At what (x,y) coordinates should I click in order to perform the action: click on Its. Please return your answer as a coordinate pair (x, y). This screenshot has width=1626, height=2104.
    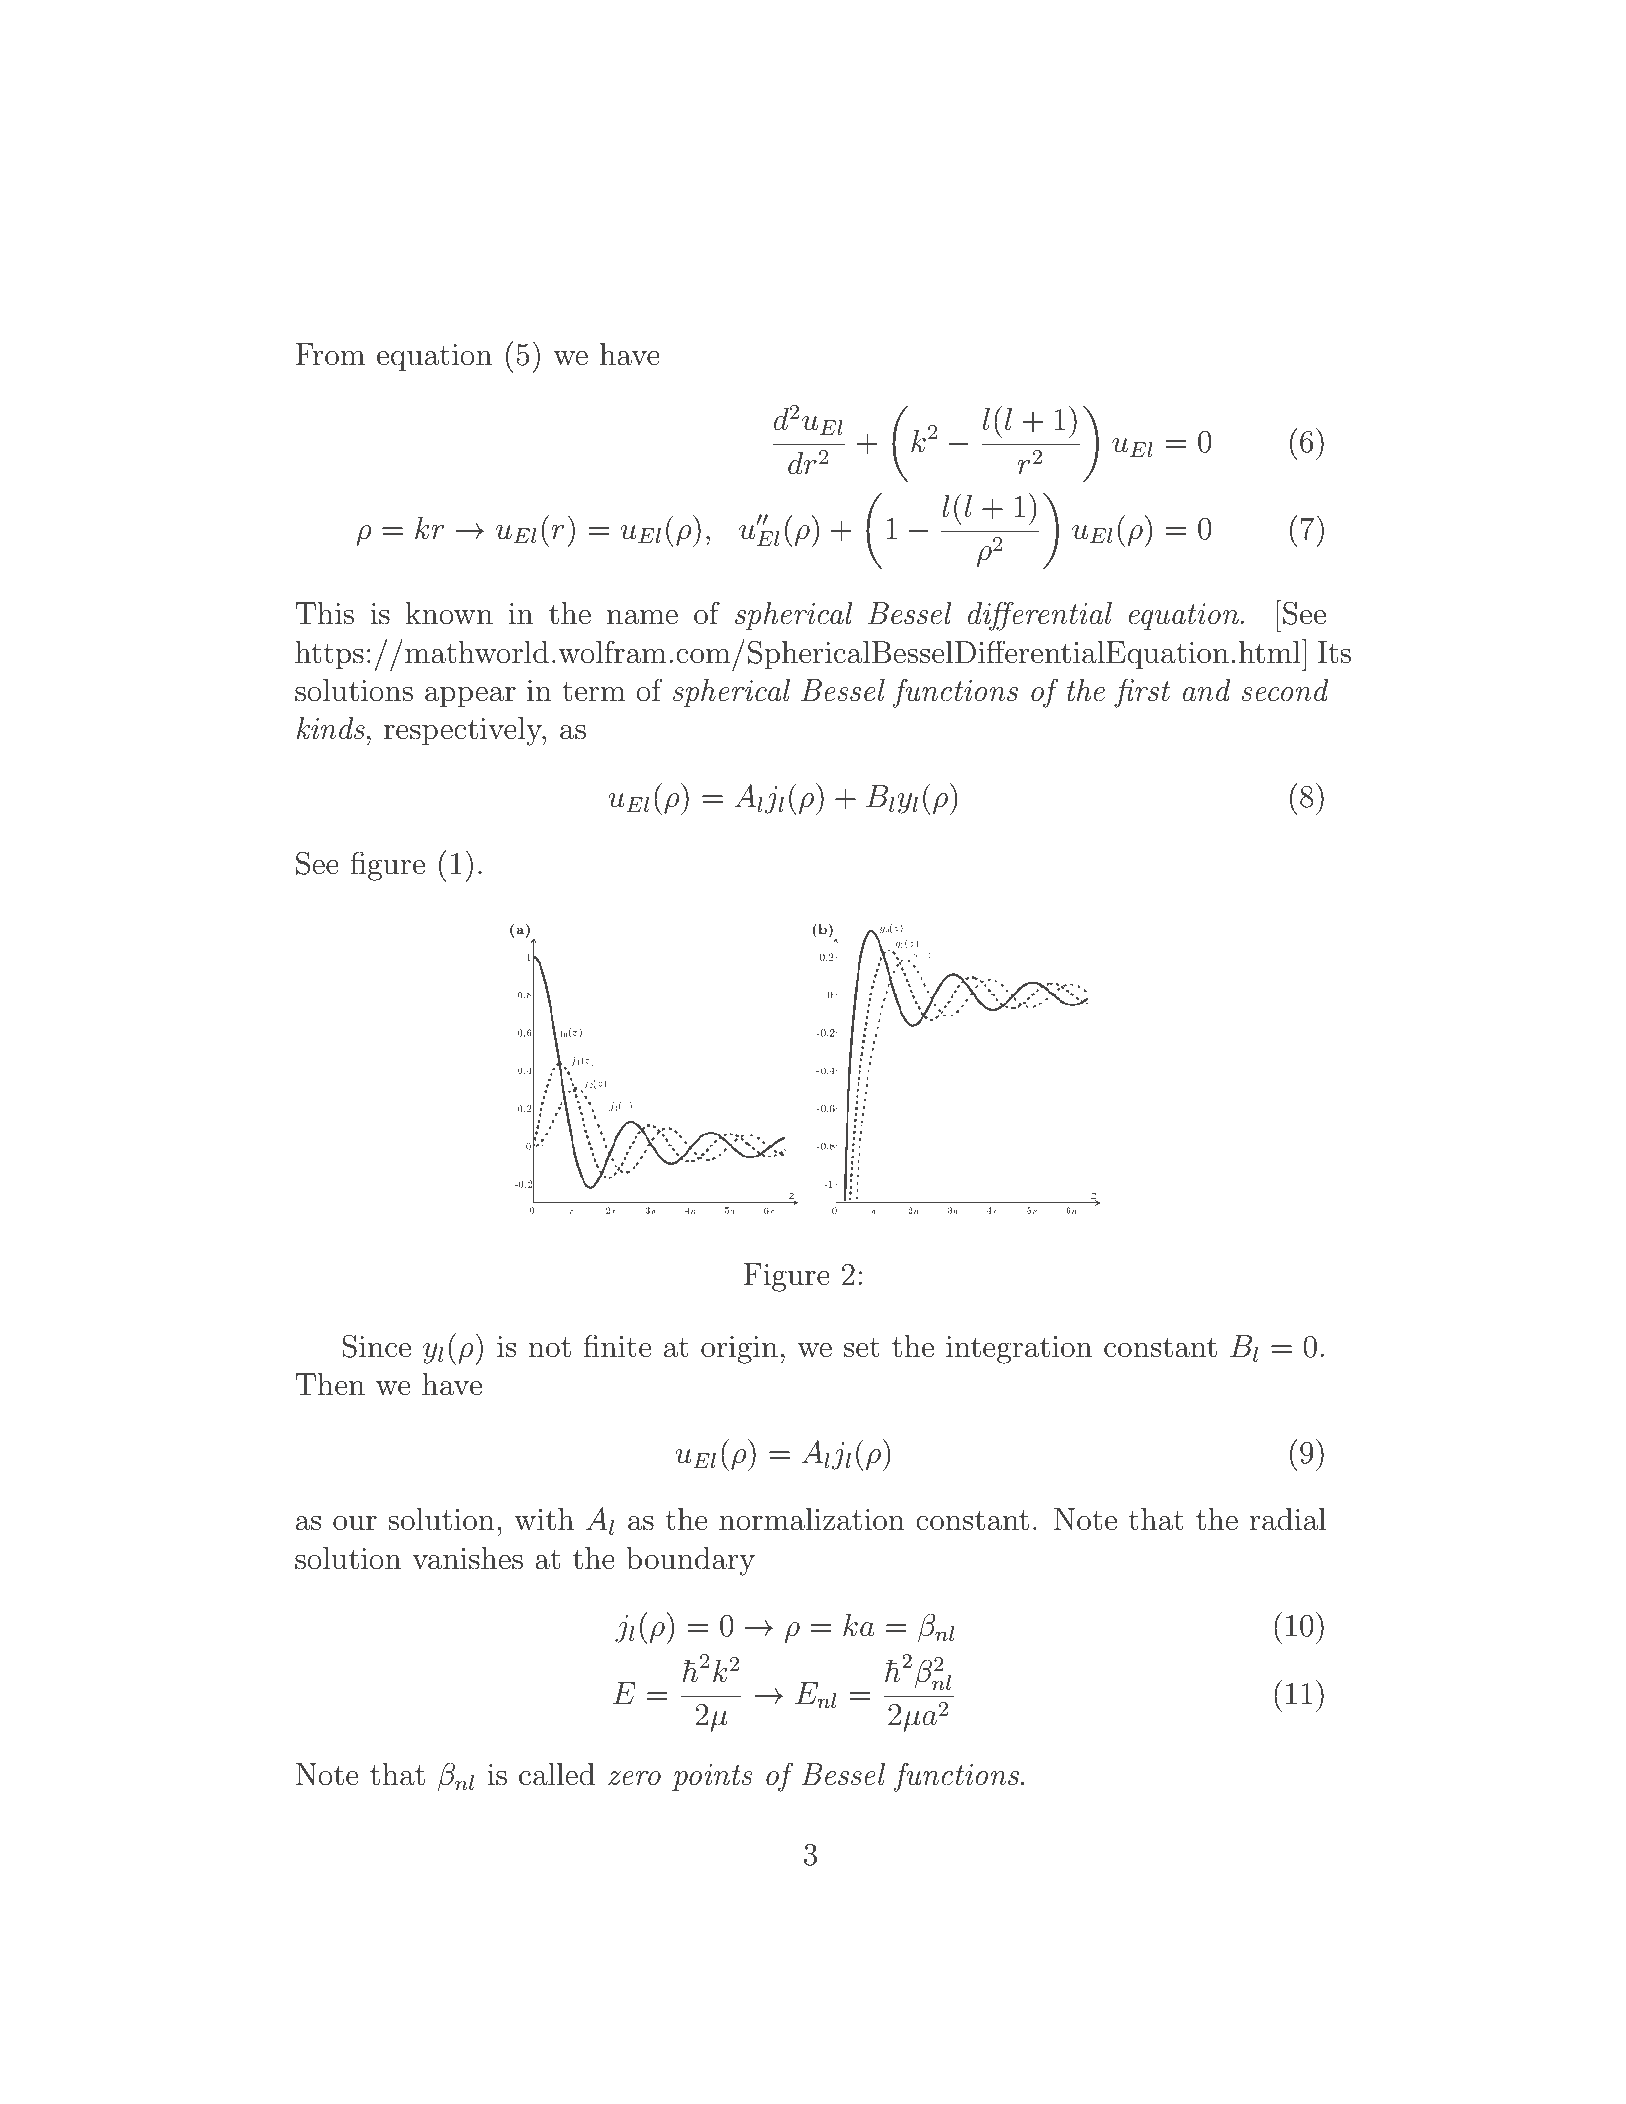
    Looking at the image, I should click on (1334, 652).
